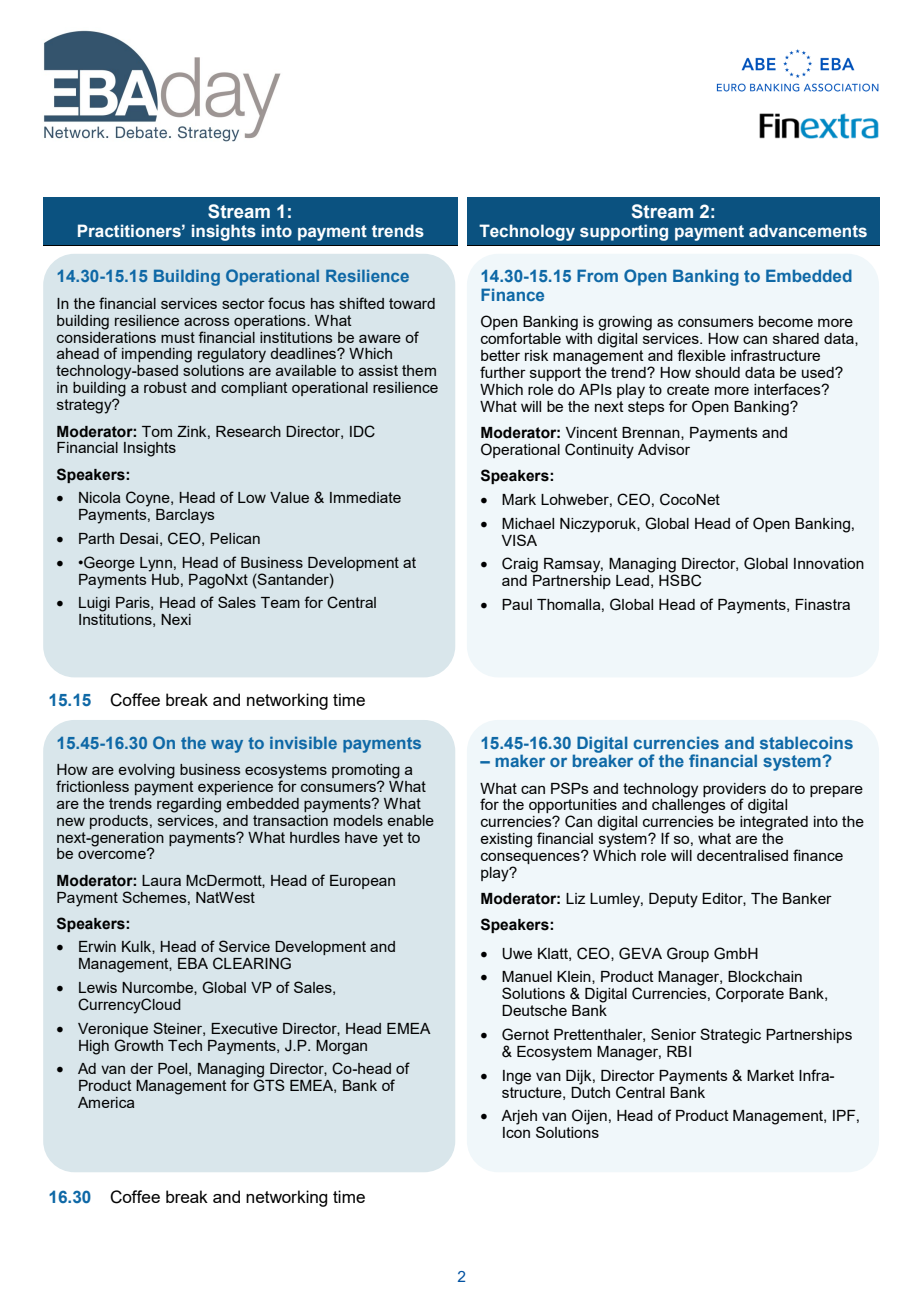  I want to click on Inge, so click(517, 1077).
